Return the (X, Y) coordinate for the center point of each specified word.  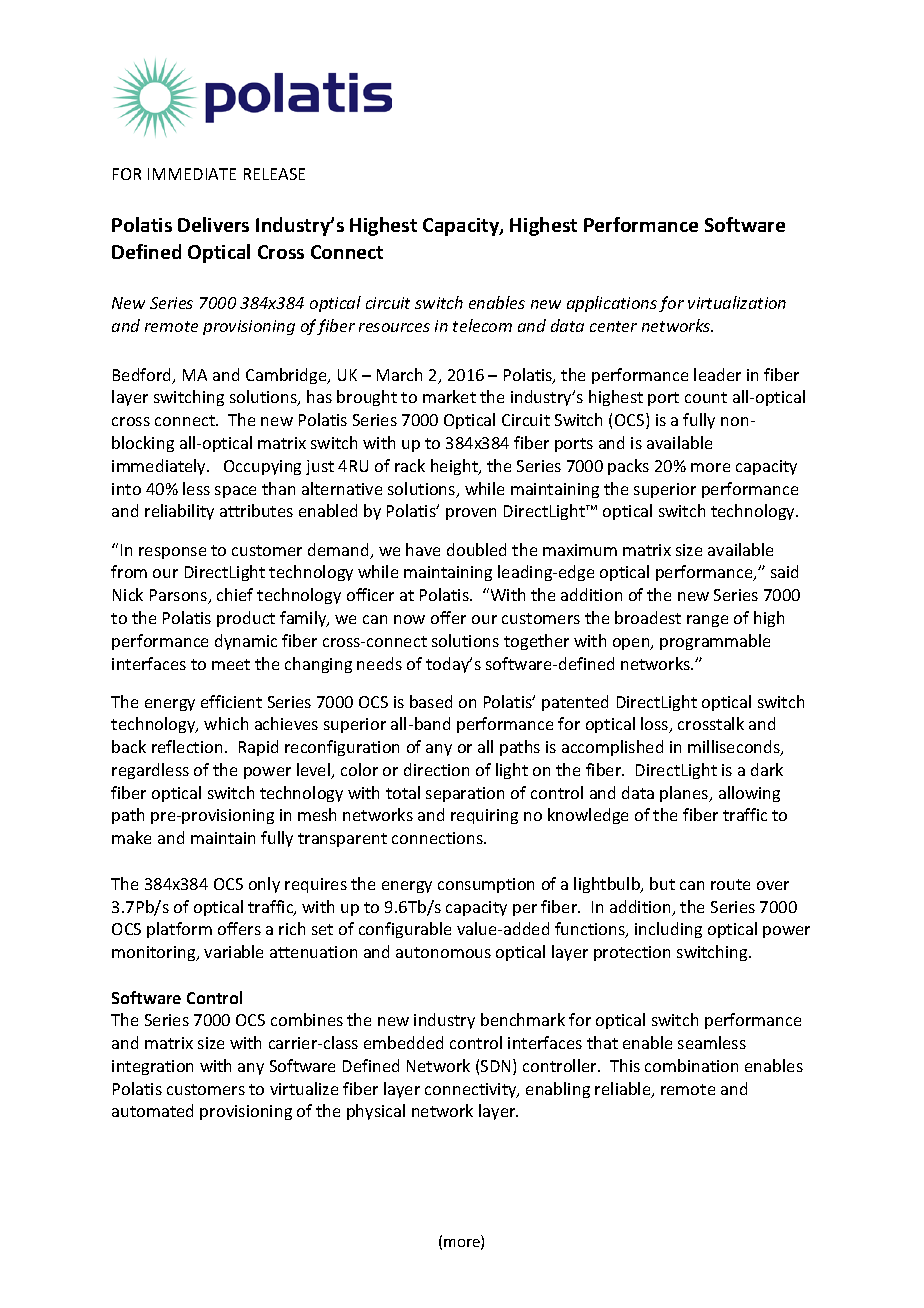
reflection (187, 746)
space (235, 492)
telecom (482, 325)
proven (471, 514)
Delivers (213, 224)
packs (628, 467)
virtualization (737, 302)
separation (465, 794)
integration (152, 1067)
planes (685, 794)
